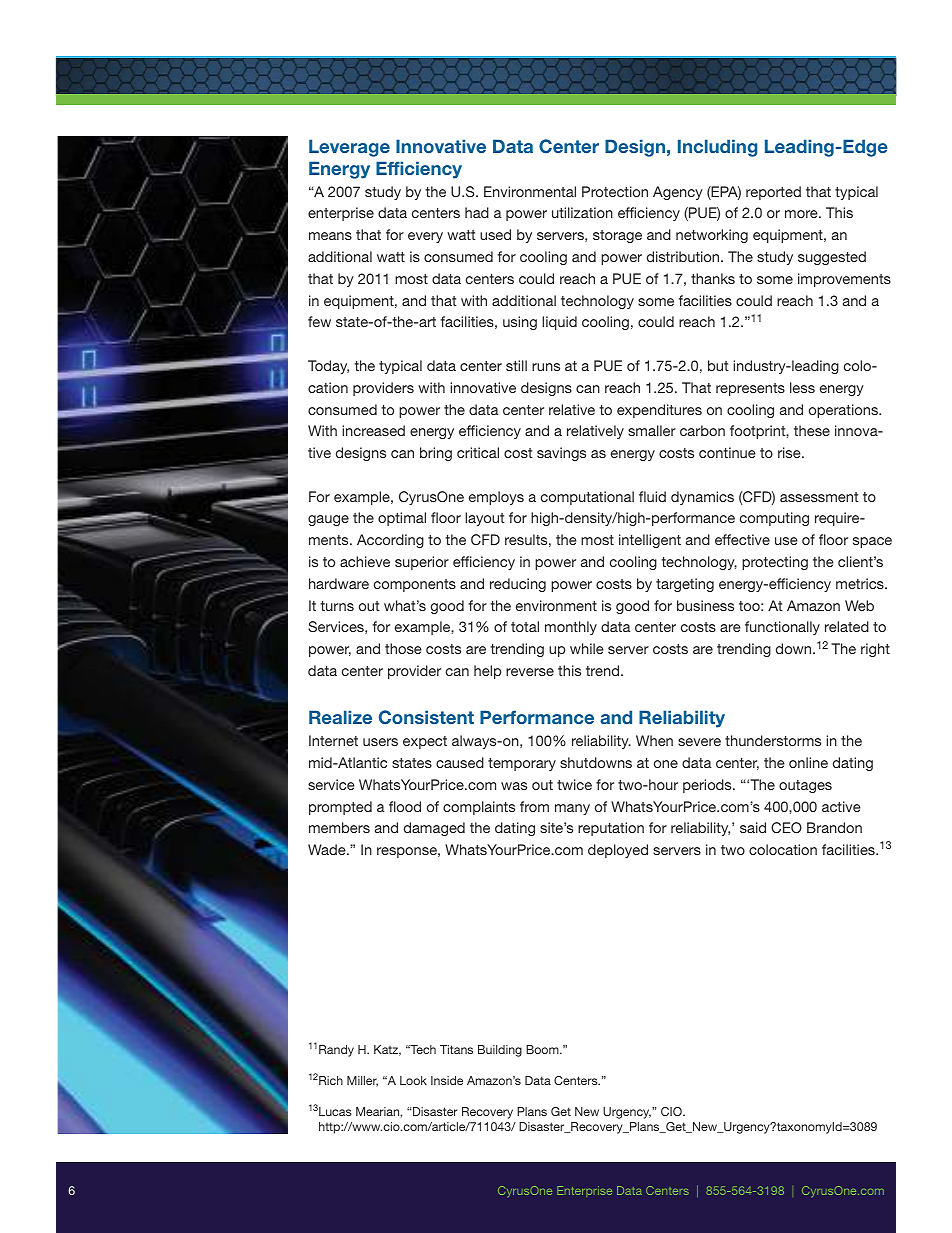 The width and height of the screenshot is (952, 1233). Describe the element at coordinates (819, 497) in the screenshot. I see `assessment` at that location.
